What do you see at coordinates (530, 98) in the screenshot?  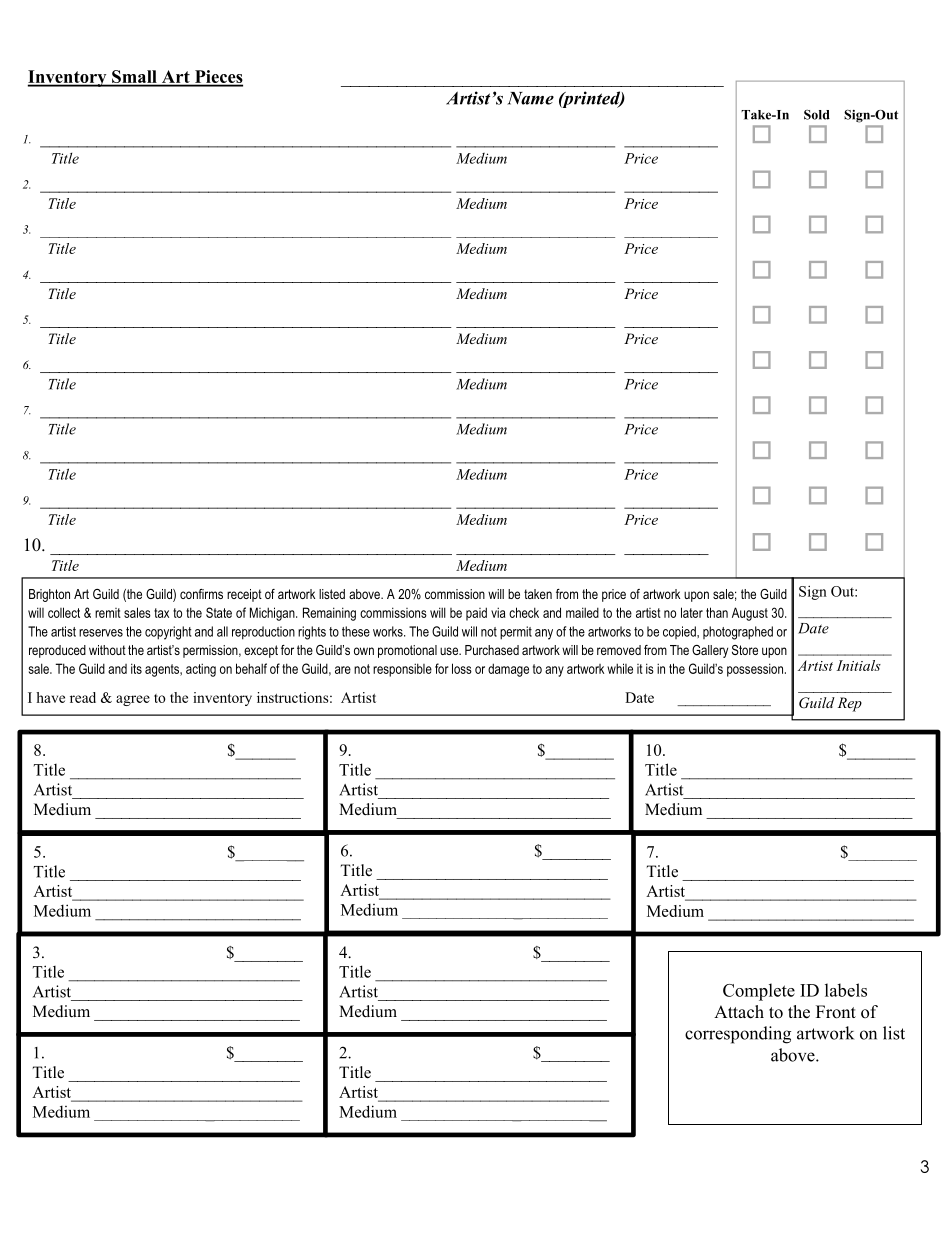 I see `Name` at bounding box center [530, 98].
